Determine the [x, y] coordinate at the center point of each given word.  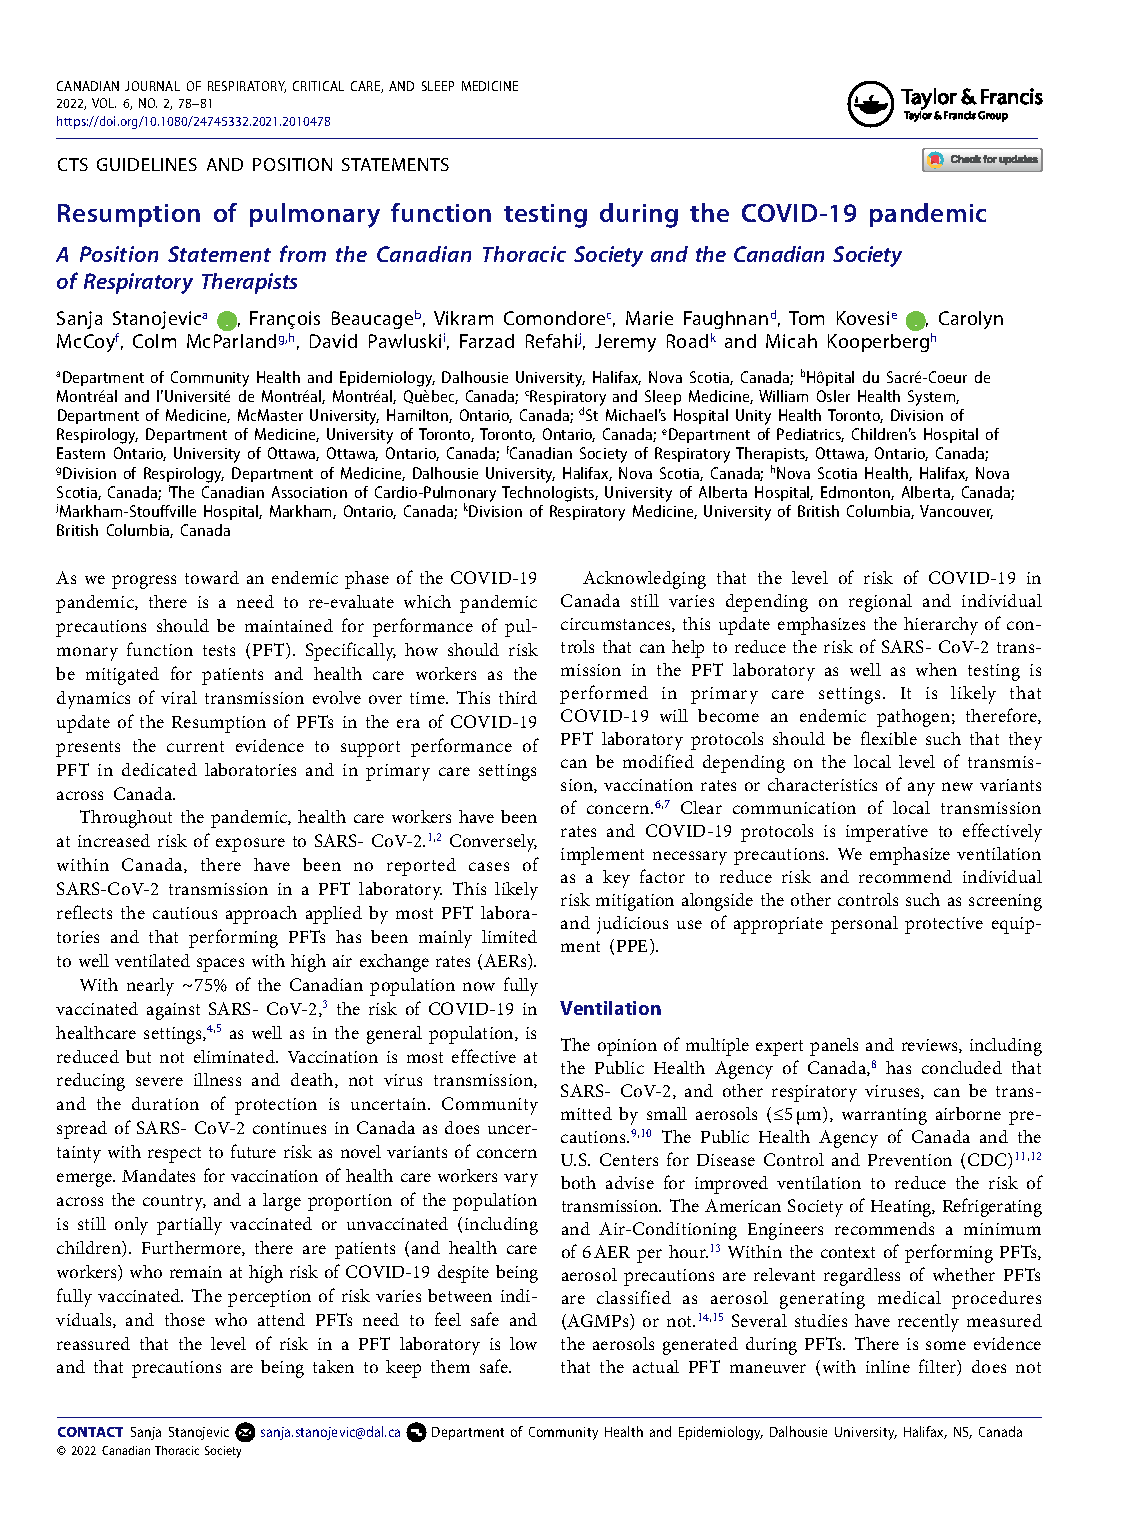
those [185, 1319]
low [523, 1343]
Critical [318, 86]
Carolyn [971, 320]
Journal [152, 86]
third [518, 697]
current [195, 746]
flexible [889, 738]
